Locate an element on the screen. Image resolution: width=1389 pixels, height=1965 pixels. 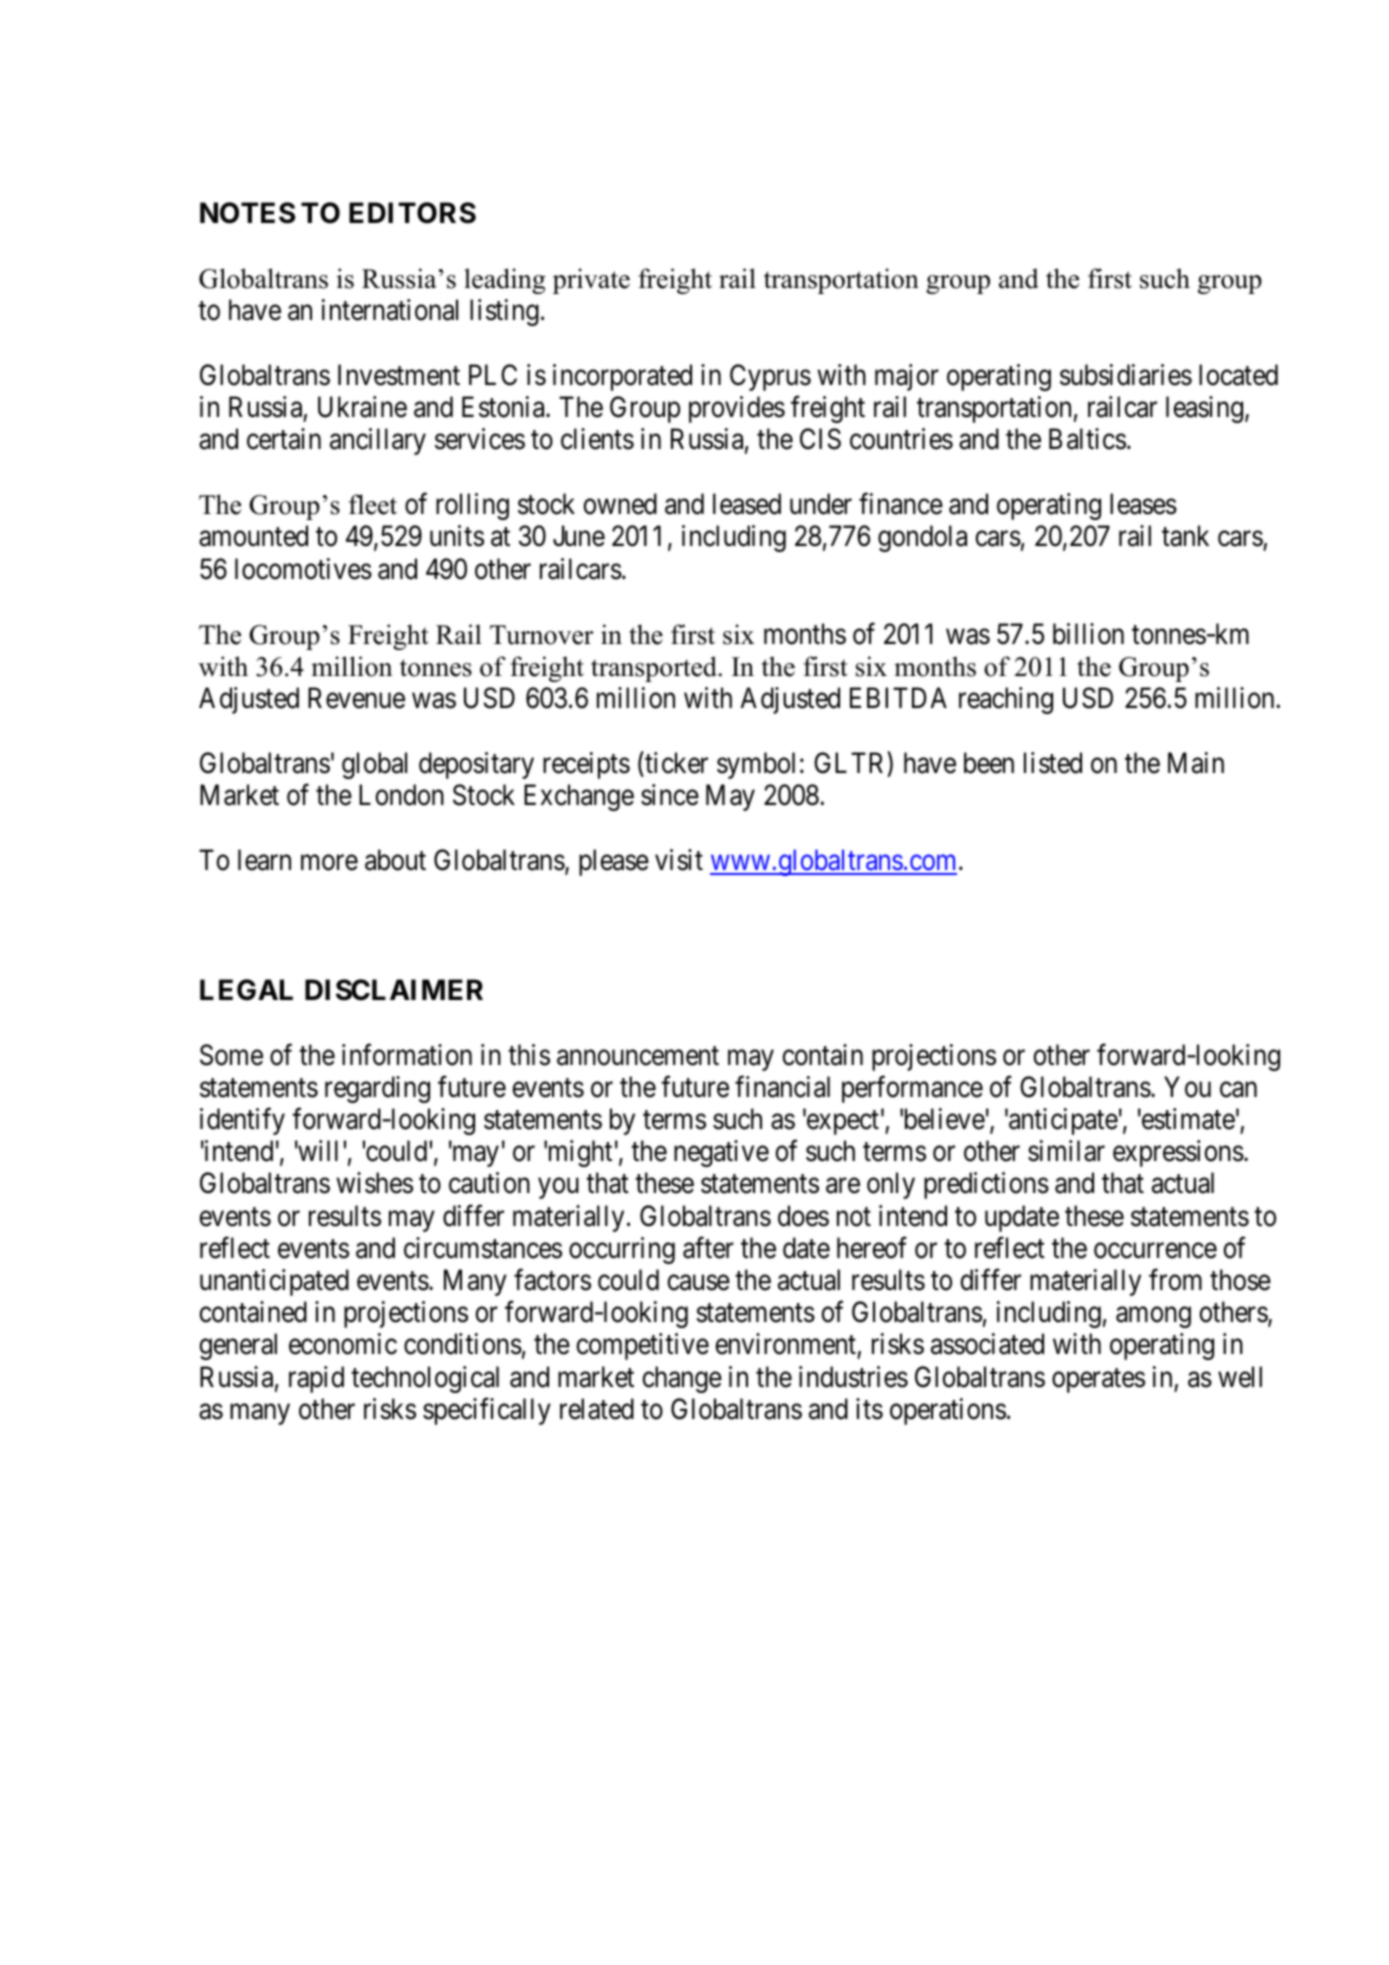
international is located at coordinates (390, 310).
